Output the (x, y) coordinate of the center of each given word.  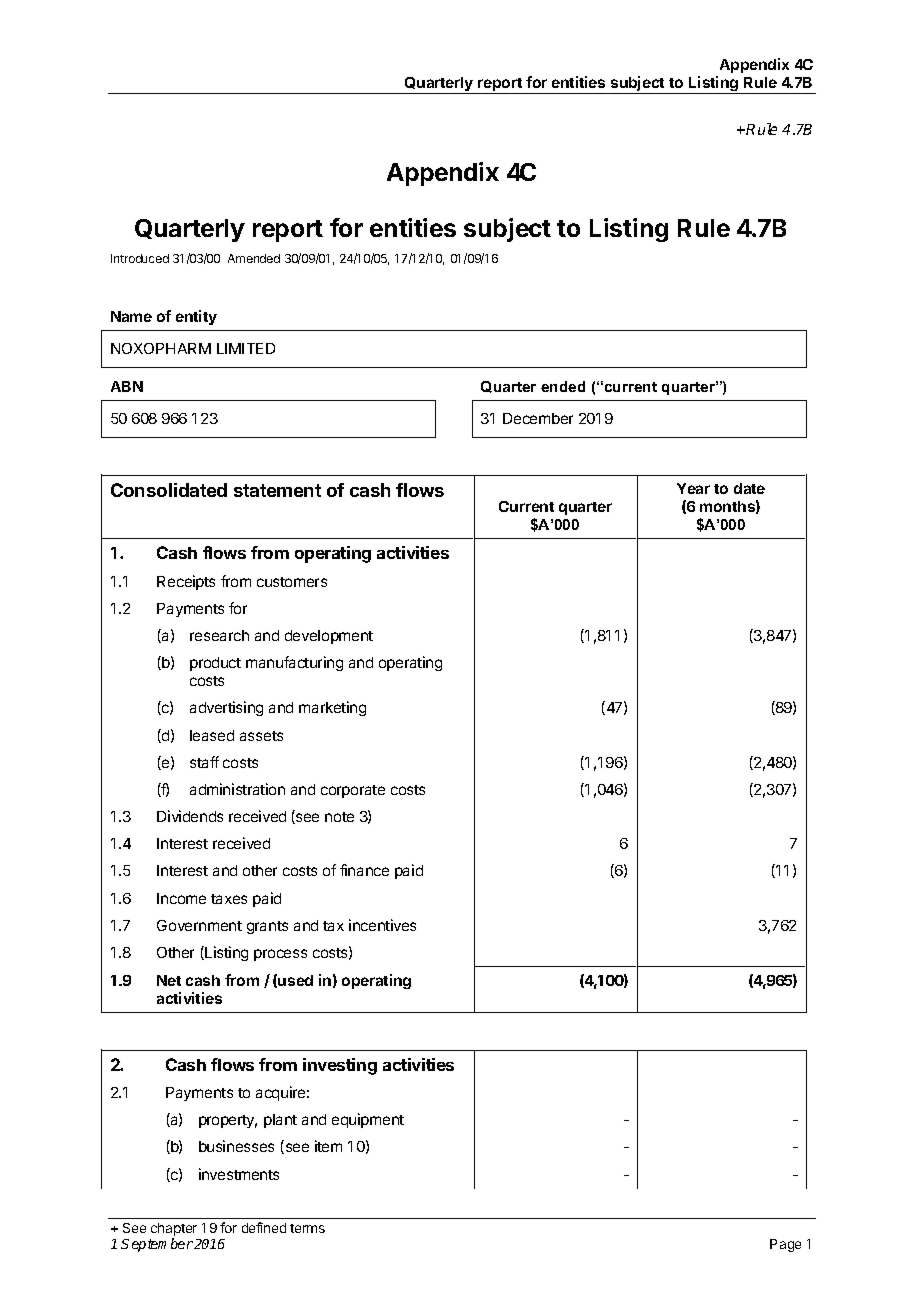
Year (693, 488)
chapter (174, 1229)
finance (364, 870)
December (538, 418)
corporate (353, 791)
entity (196, 317)
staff (204, 762)
